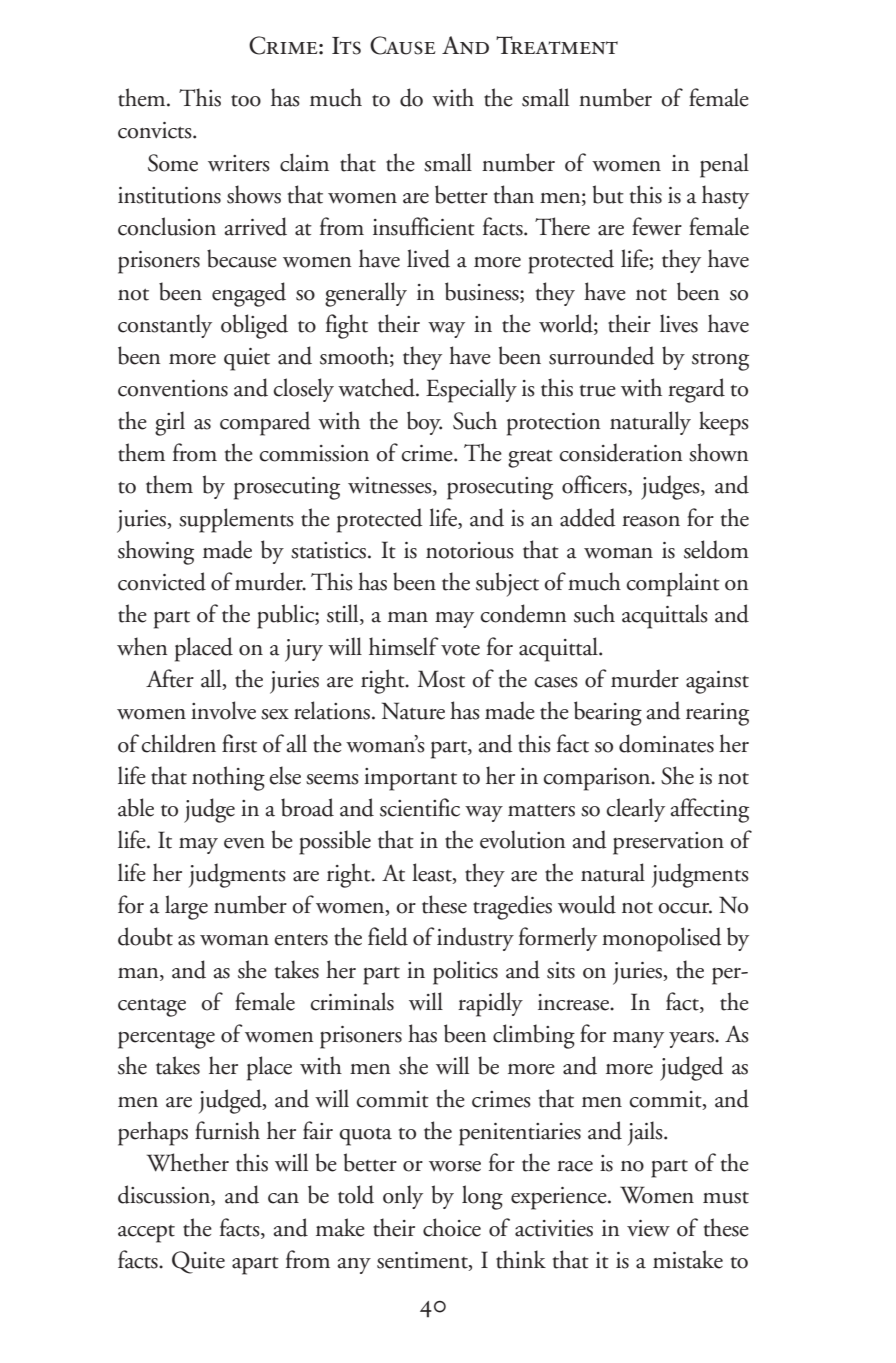 The width and height of the image is (896, 1363). What do you see at coordinates (244, 843) in the image?
I see `even` at bounding box center [244, 843].
